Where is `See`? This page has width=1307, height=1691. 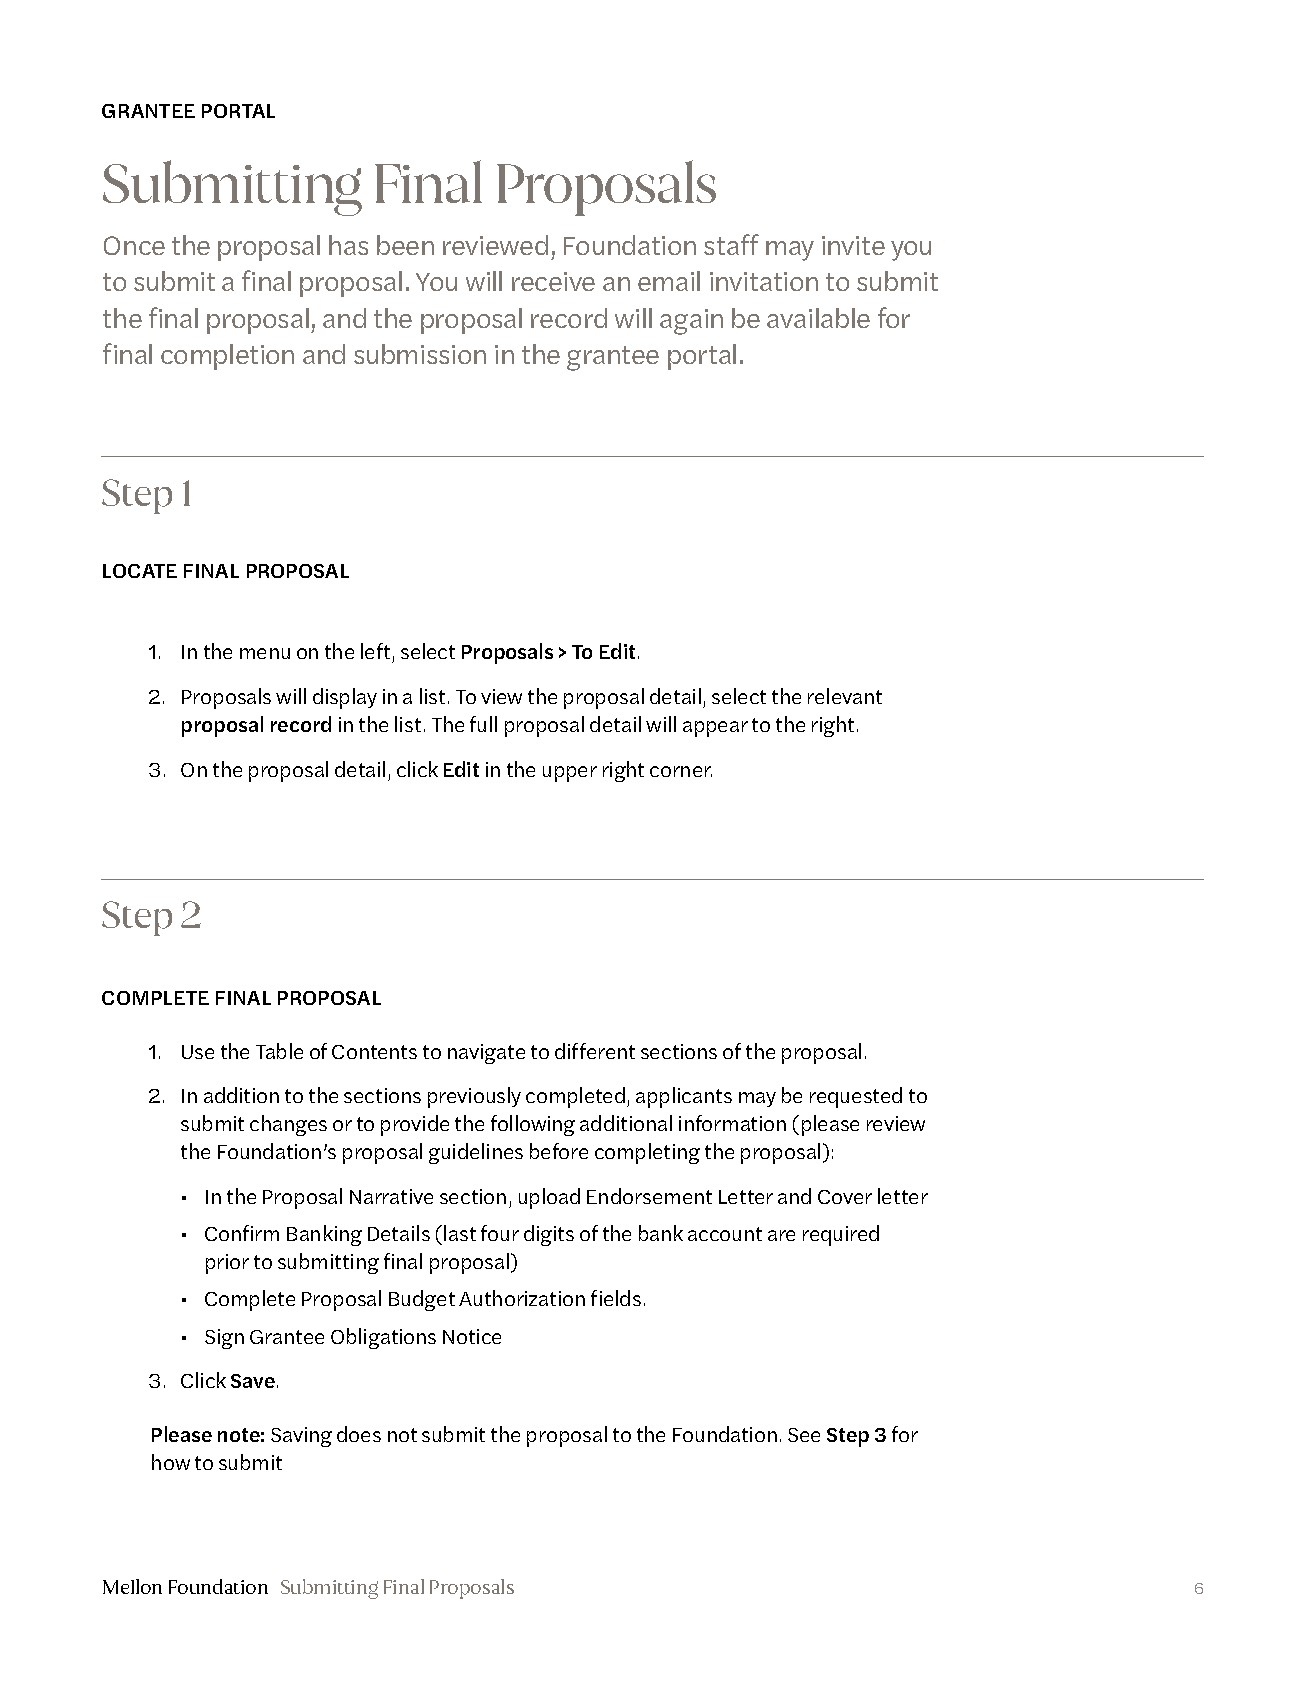 See is located at coordinates (804, 1435).
